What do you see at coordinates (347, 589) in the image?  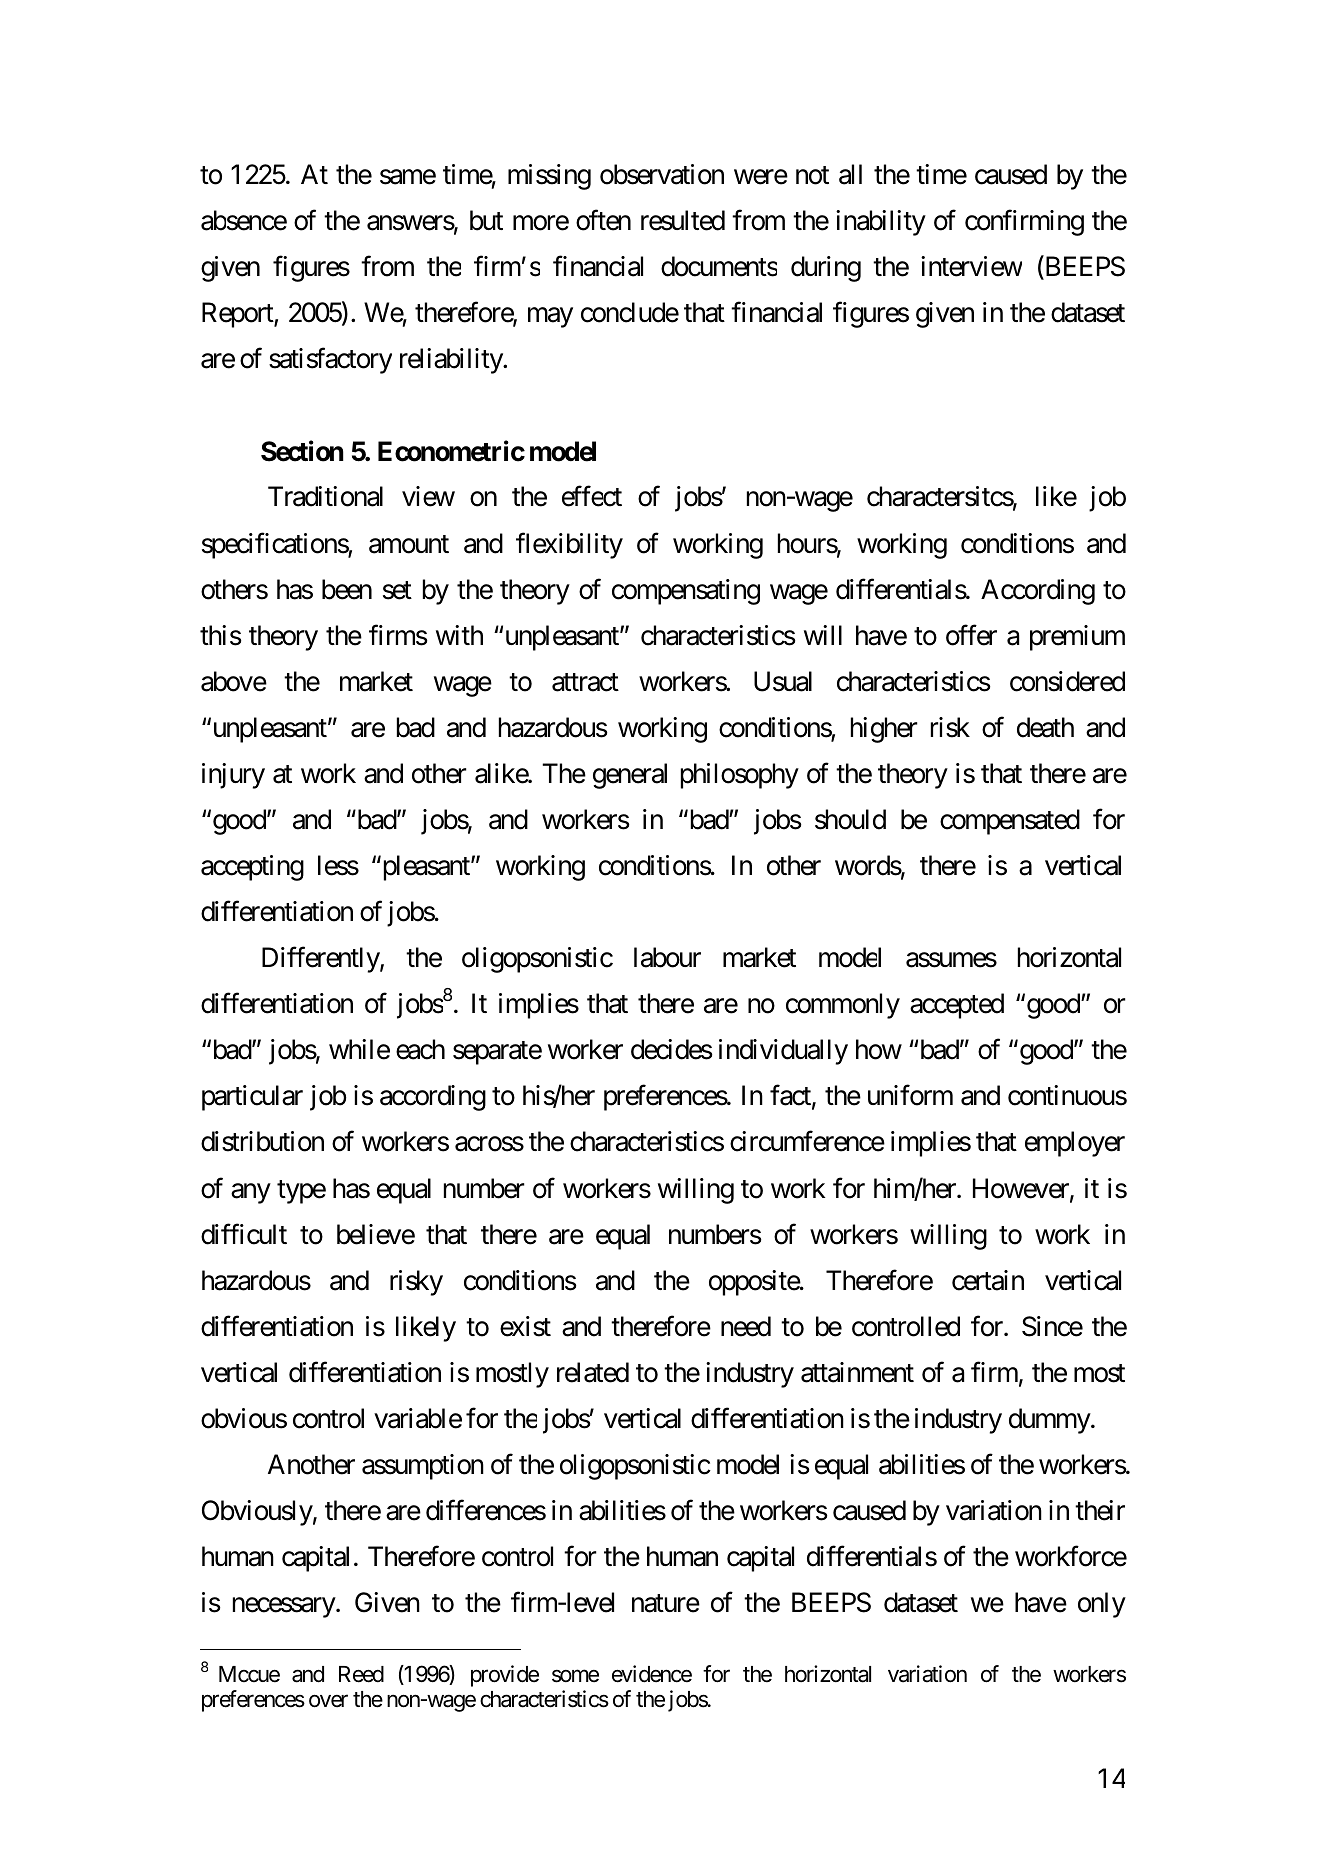 I see `been` at bounding box center [347, 589].
